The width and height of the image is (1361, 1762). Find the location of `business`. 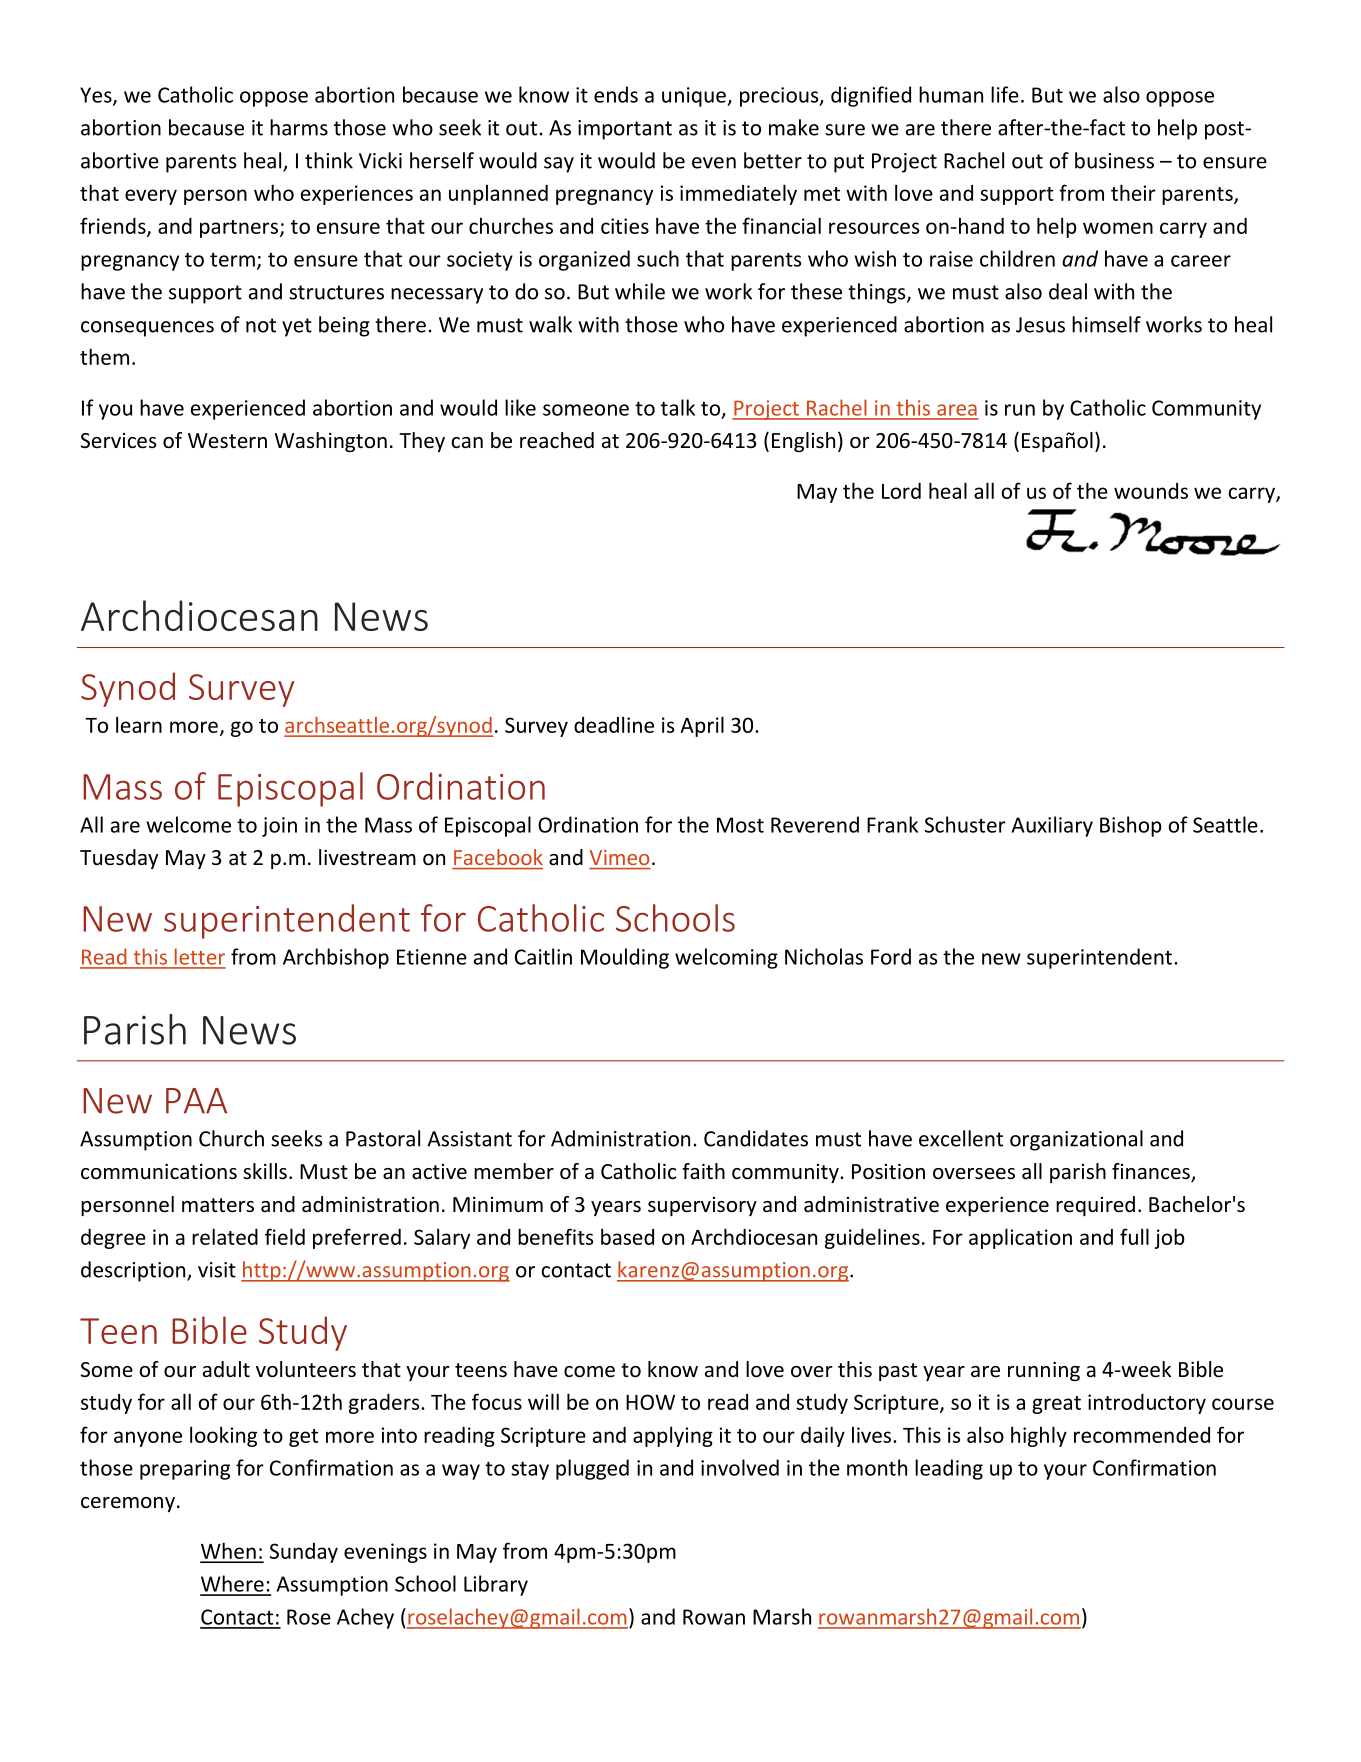

business is located at coordinates (1114, 160).
